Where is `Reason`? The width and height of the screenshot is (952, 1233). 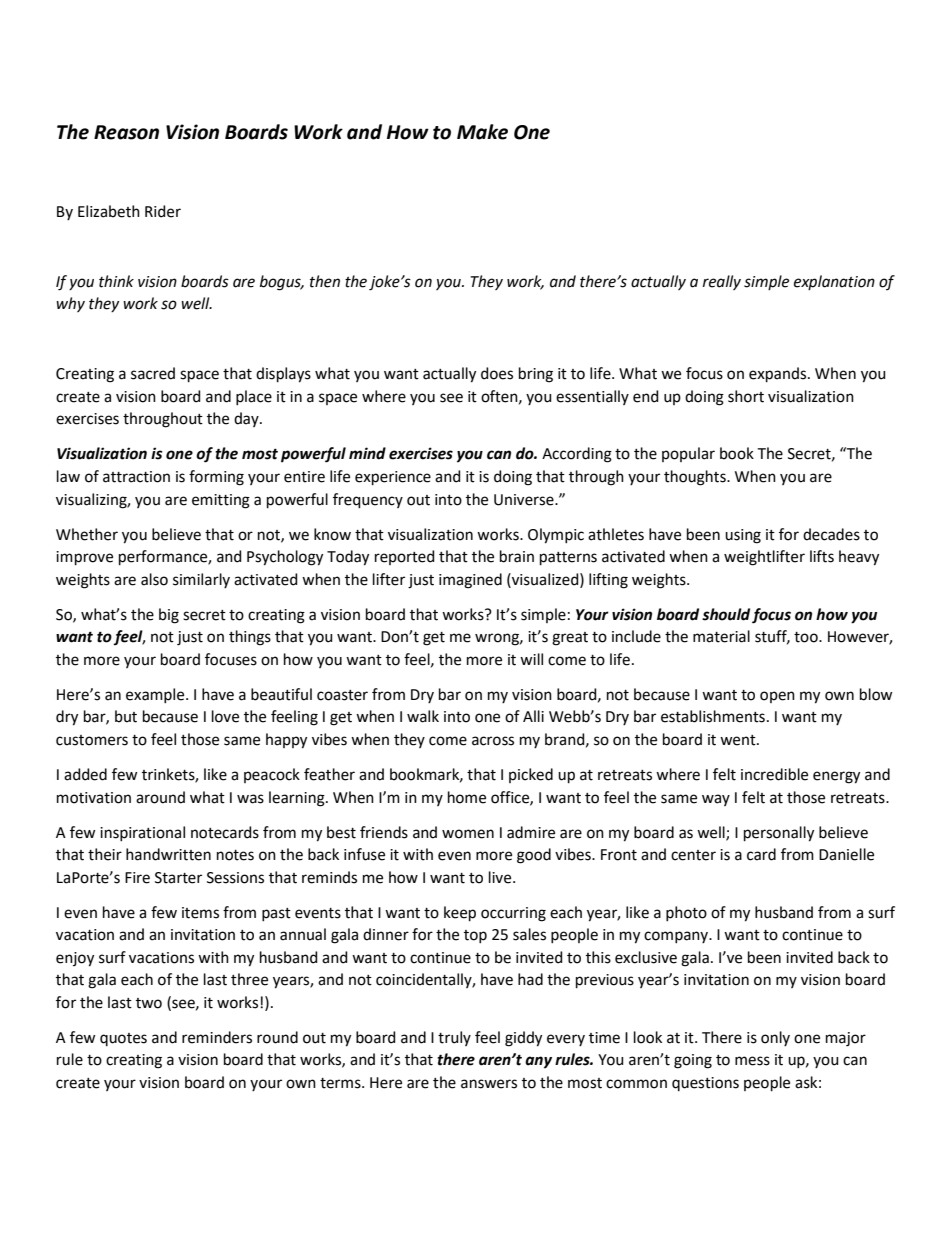 Reason is located at coordinates (126, 132).
